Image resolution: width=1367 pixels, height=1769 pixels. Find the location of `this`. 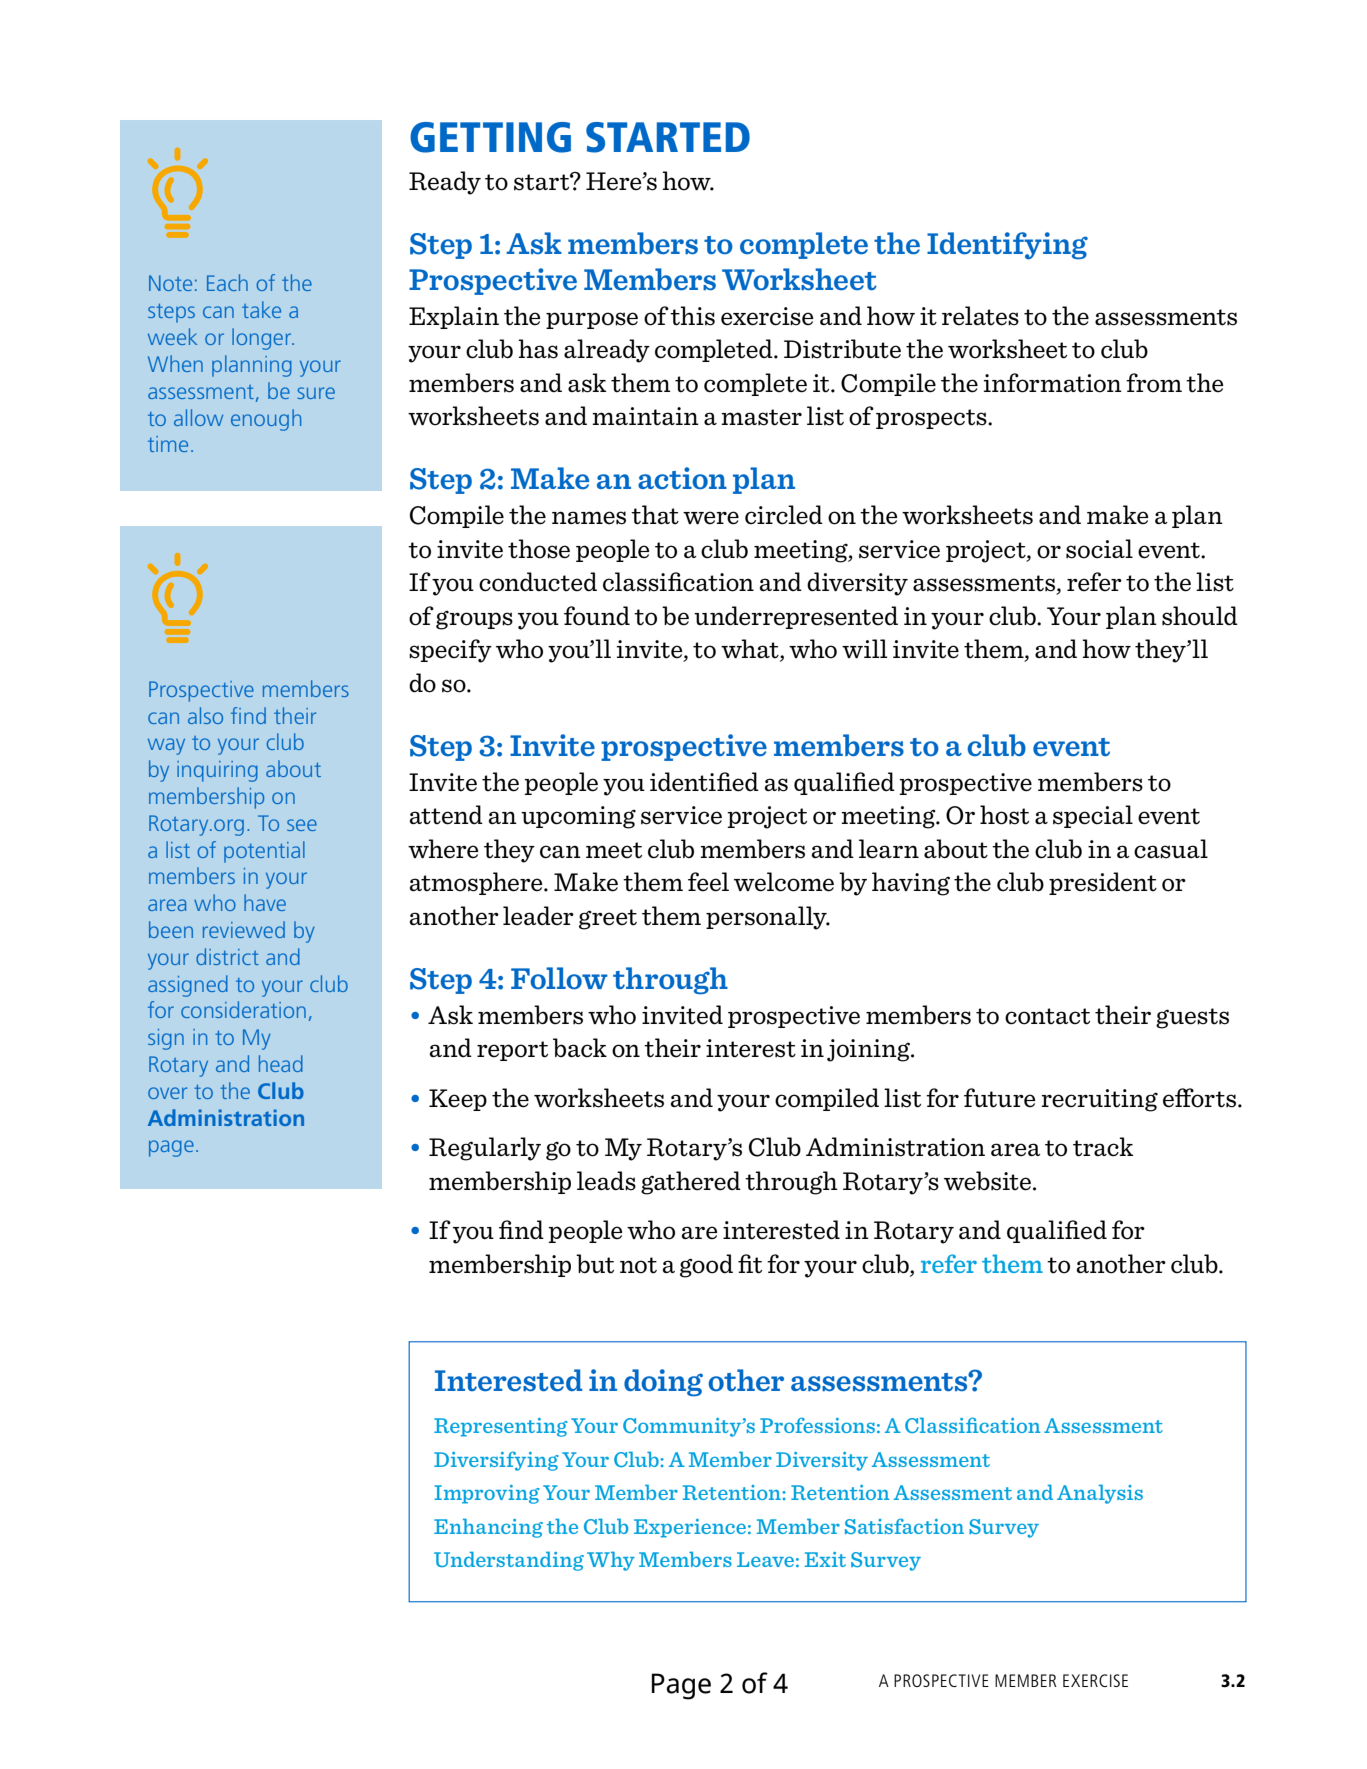

this is located at coordinates (692, 316).
